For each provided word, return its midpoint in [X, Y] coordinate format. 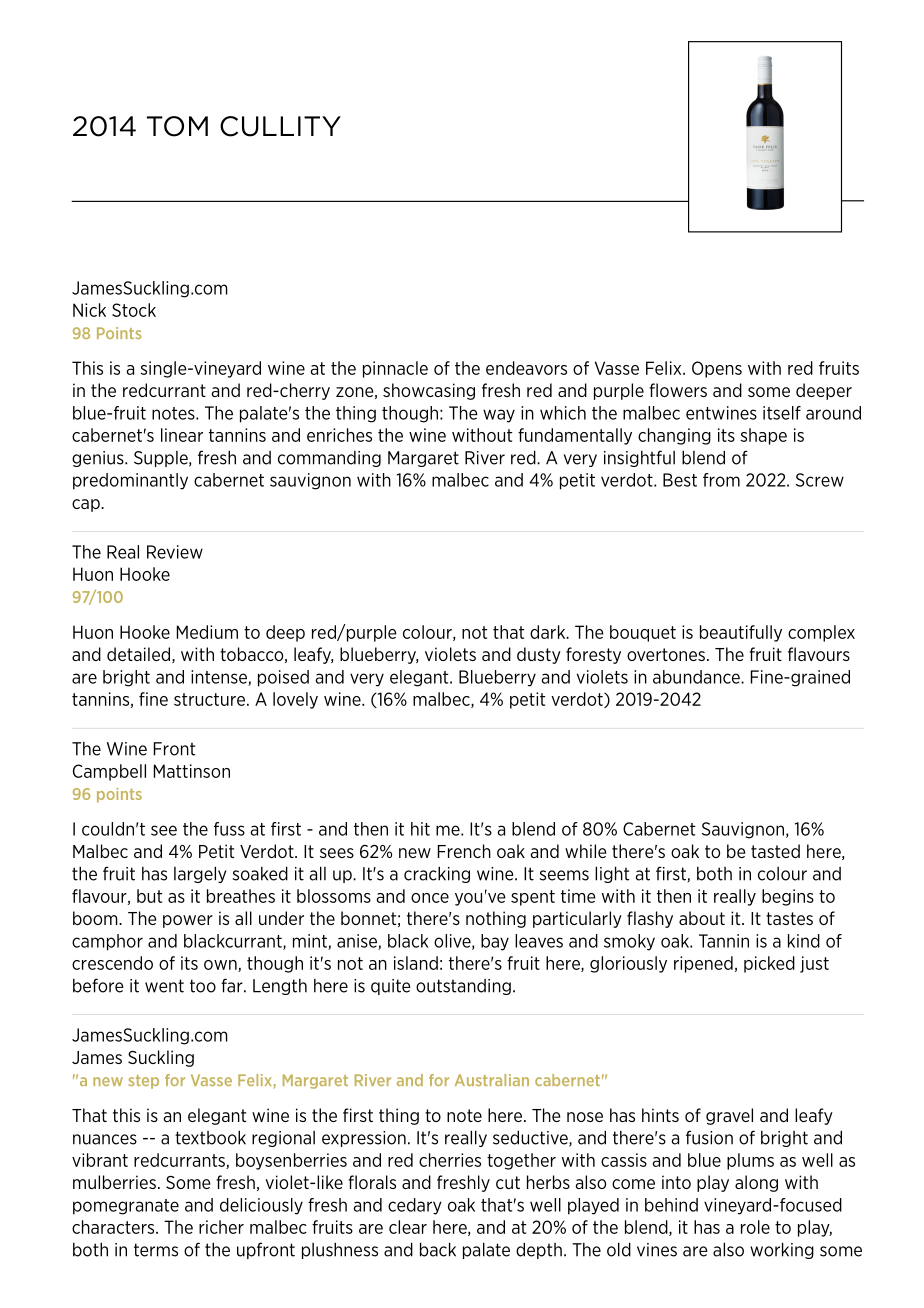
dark [549, 632]
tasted [775, 851]
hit [420, 829]
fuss [229, 829]
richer [221, 1227]
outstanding [463, 987]
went [164, 986]
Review [175, 552]
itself [782, 413]
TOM [177, 126]
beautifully [741, 633]
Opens [717, 369]
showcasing [429, 391]
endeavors [526, 368]
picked [769, 964]
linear [182, 435]
